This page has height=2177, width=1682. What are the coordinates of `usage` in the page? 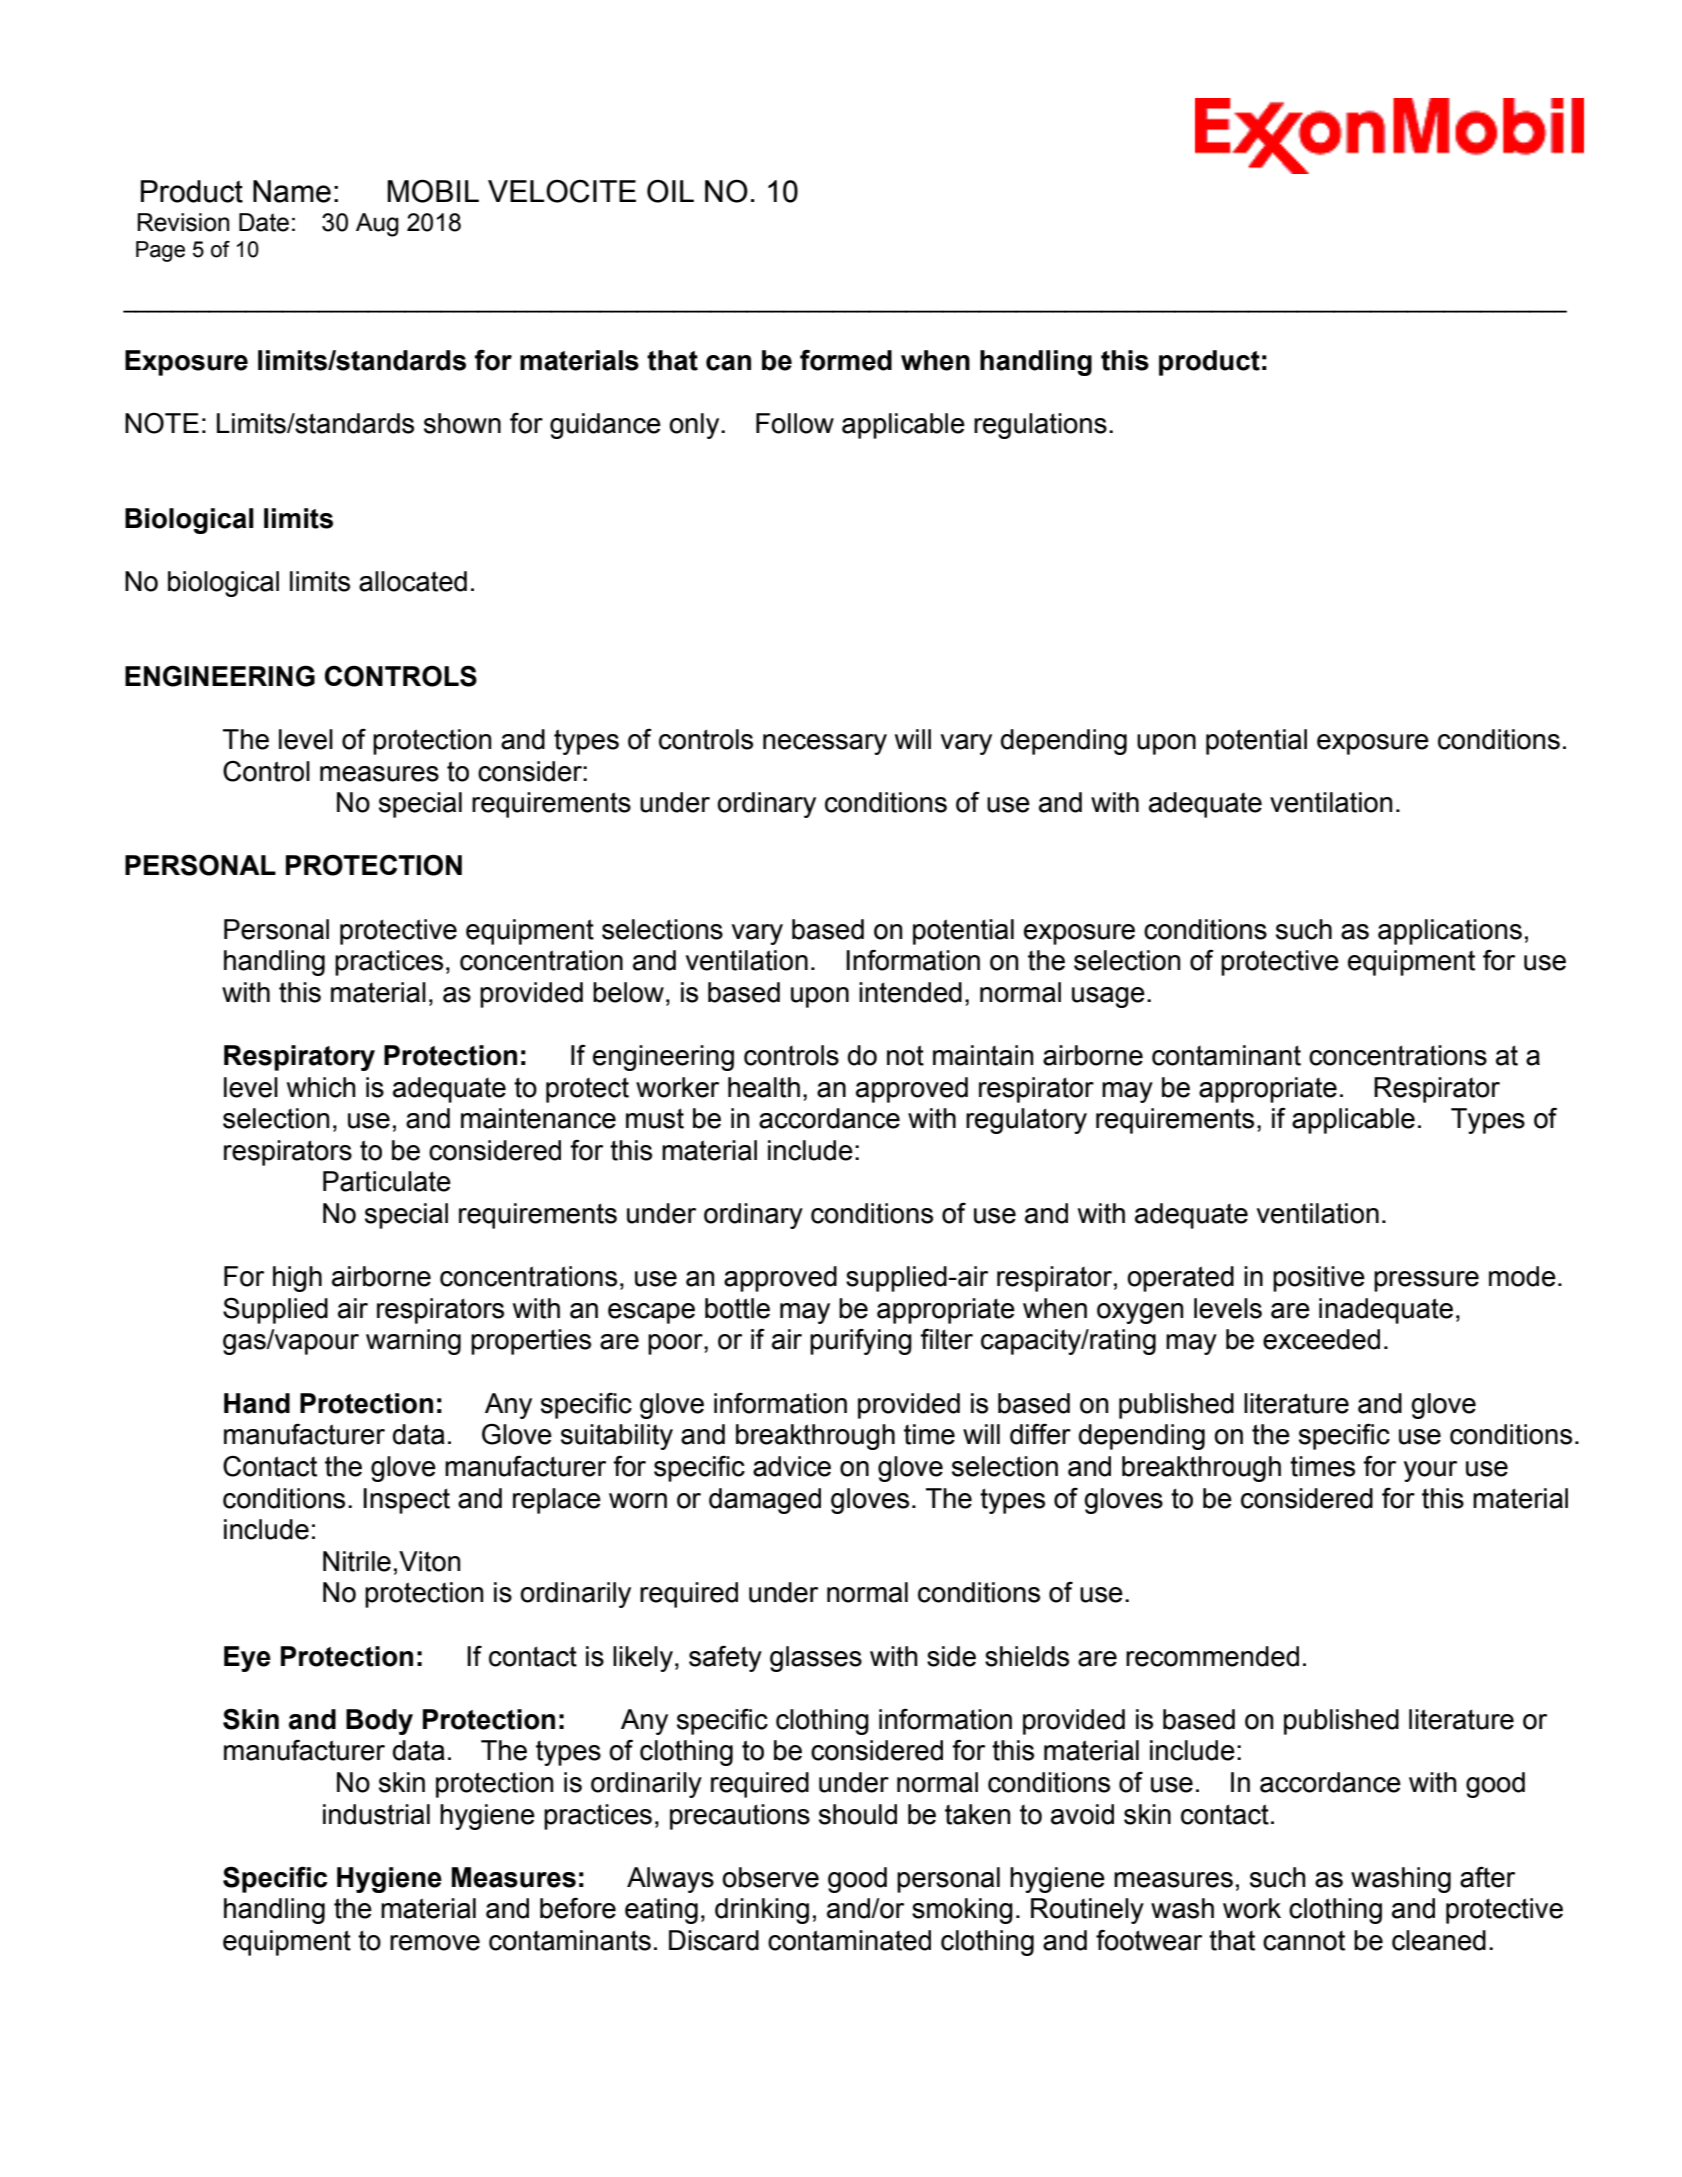 It's located at (1108, 997).
